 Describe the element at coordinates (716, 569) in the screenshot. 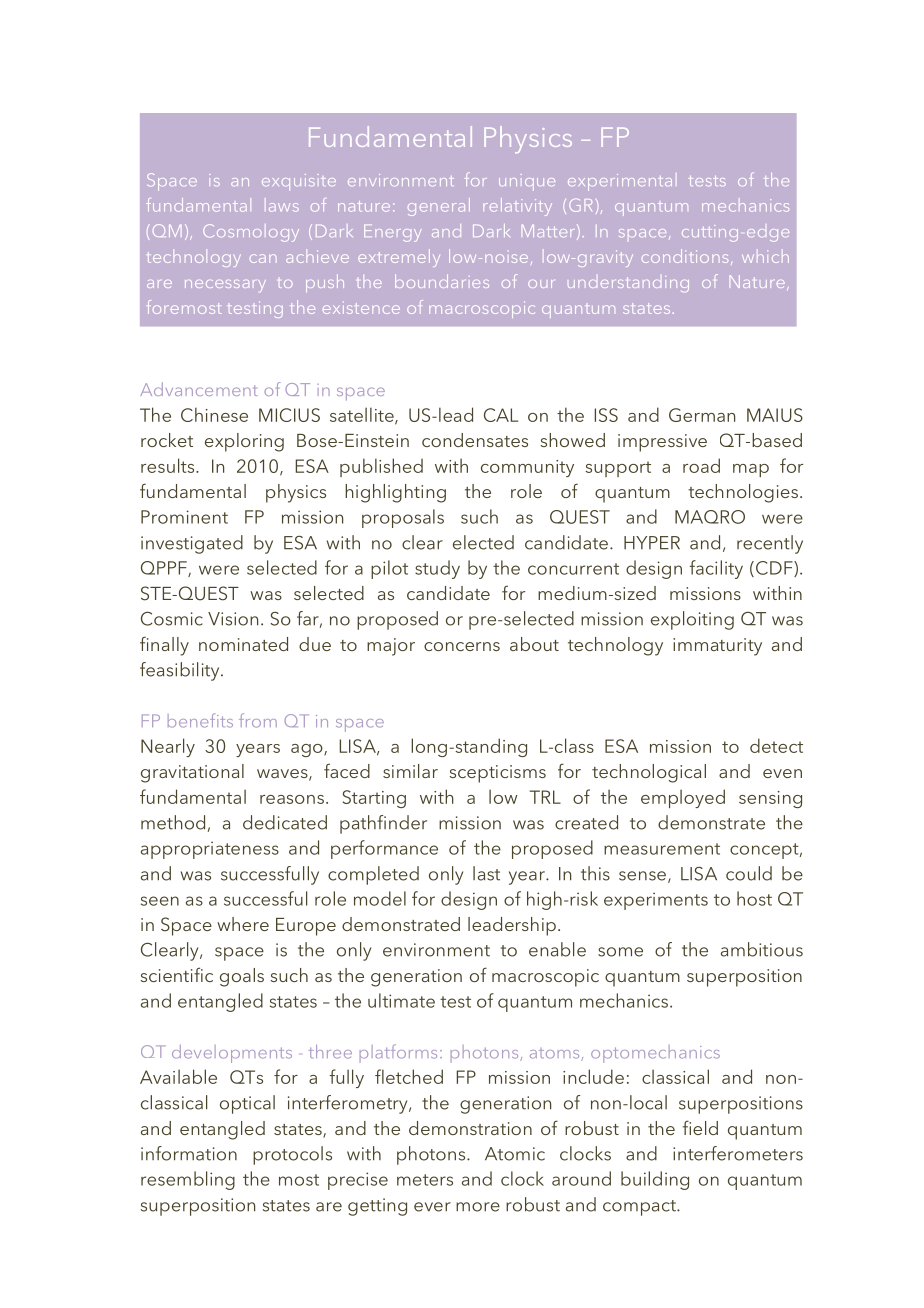

I see `facility` at that location.
